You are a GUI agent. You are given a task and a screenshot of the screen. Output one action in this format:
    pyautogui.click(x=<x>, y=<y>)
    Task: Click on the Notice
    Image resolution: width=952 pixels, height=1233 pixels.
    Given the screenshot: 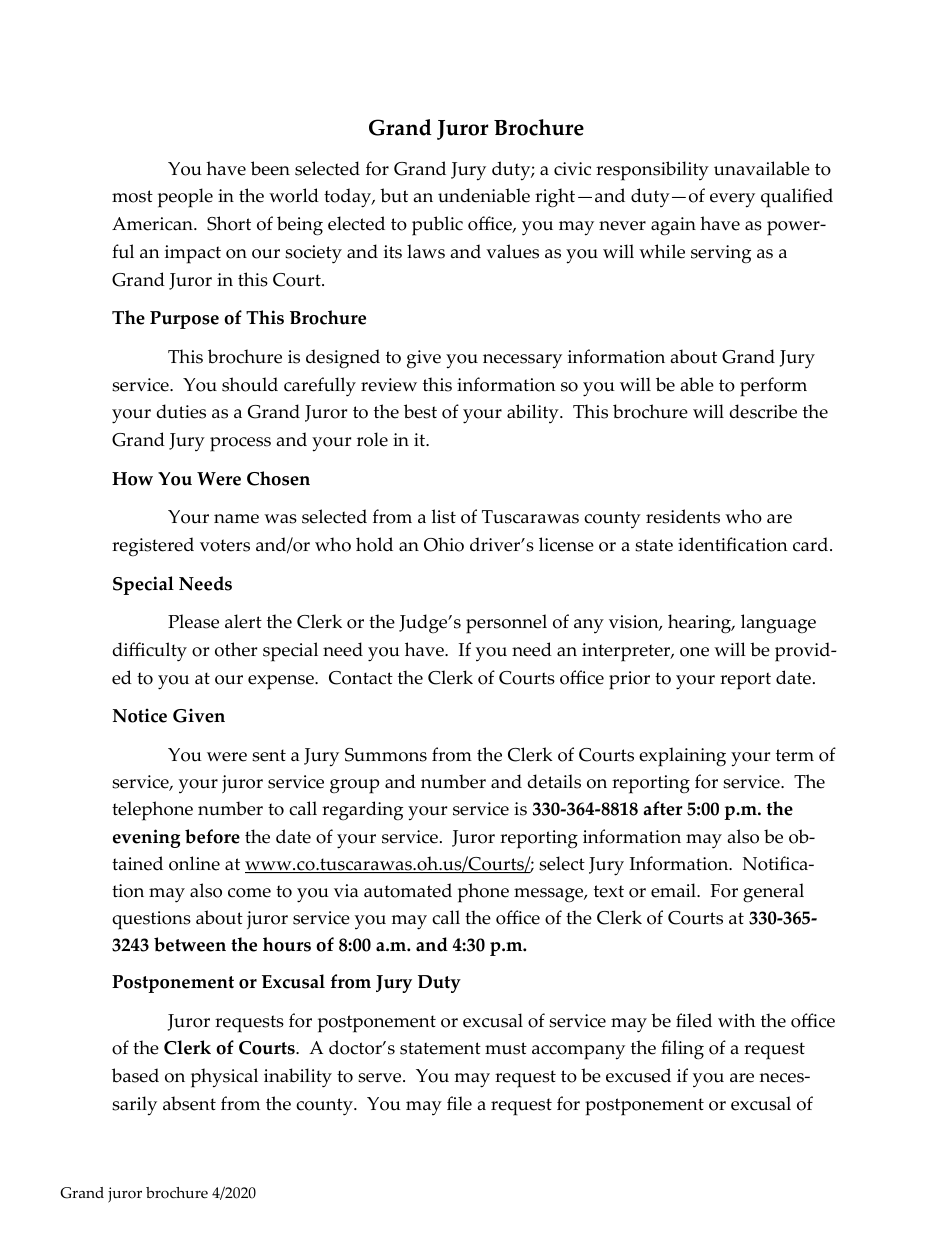 What is the action you would take?
    pyautogui.click(x=140, y=715)
